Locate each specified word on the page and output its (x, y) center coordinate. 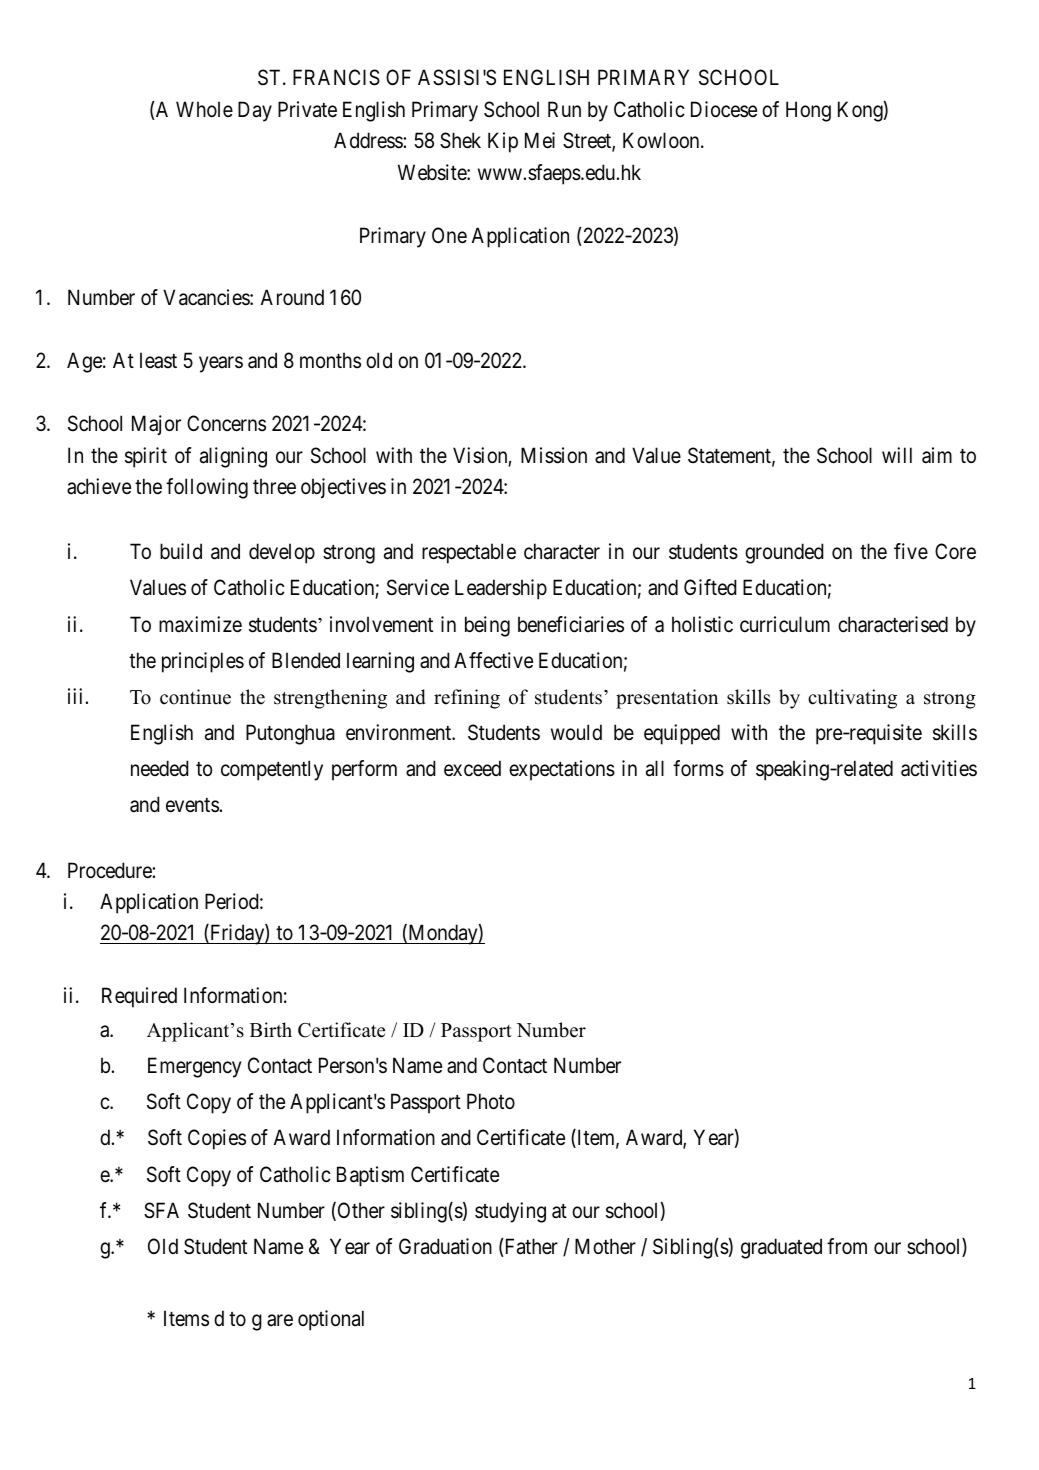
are (280, 1321)
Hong (808, 111)
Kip (503, 142)
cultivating (852, 699)
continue (195, 697)
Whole (204, 109)
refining (467, 699)
